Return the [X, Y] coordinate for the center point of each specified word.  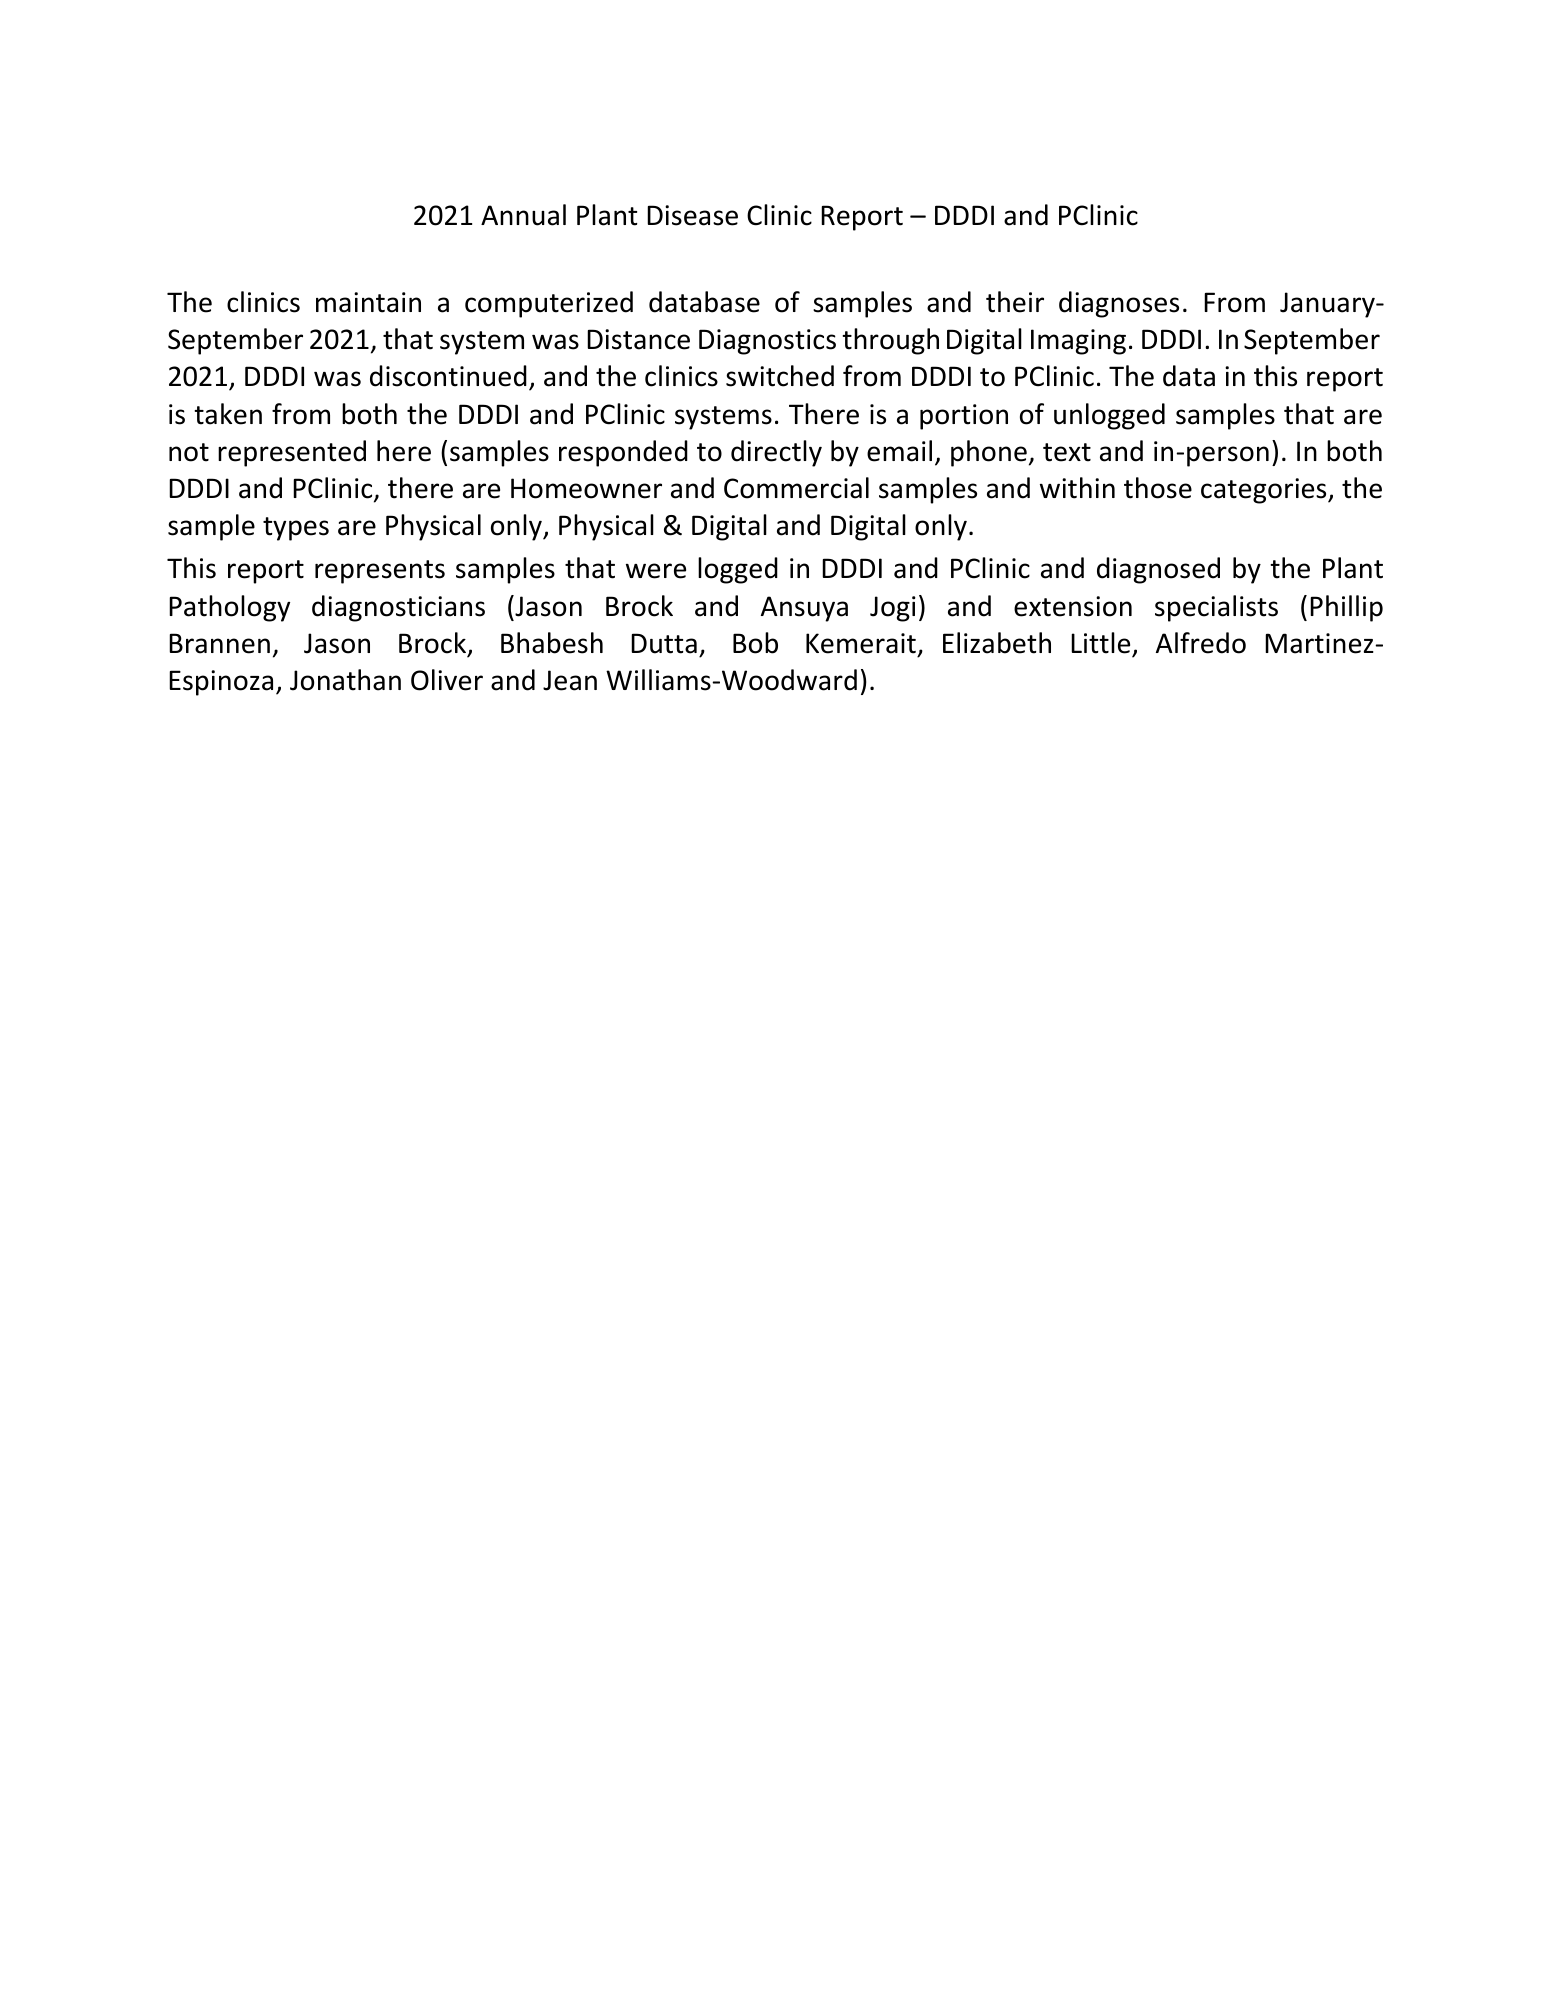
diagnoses [1119, 304]
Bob [755, 643]
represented [292, 453]
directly [776, 453]
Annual [523, 215]
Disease [692, 215]
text [1067, 452]
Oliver [447, 680]
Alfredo [1201, 643]
